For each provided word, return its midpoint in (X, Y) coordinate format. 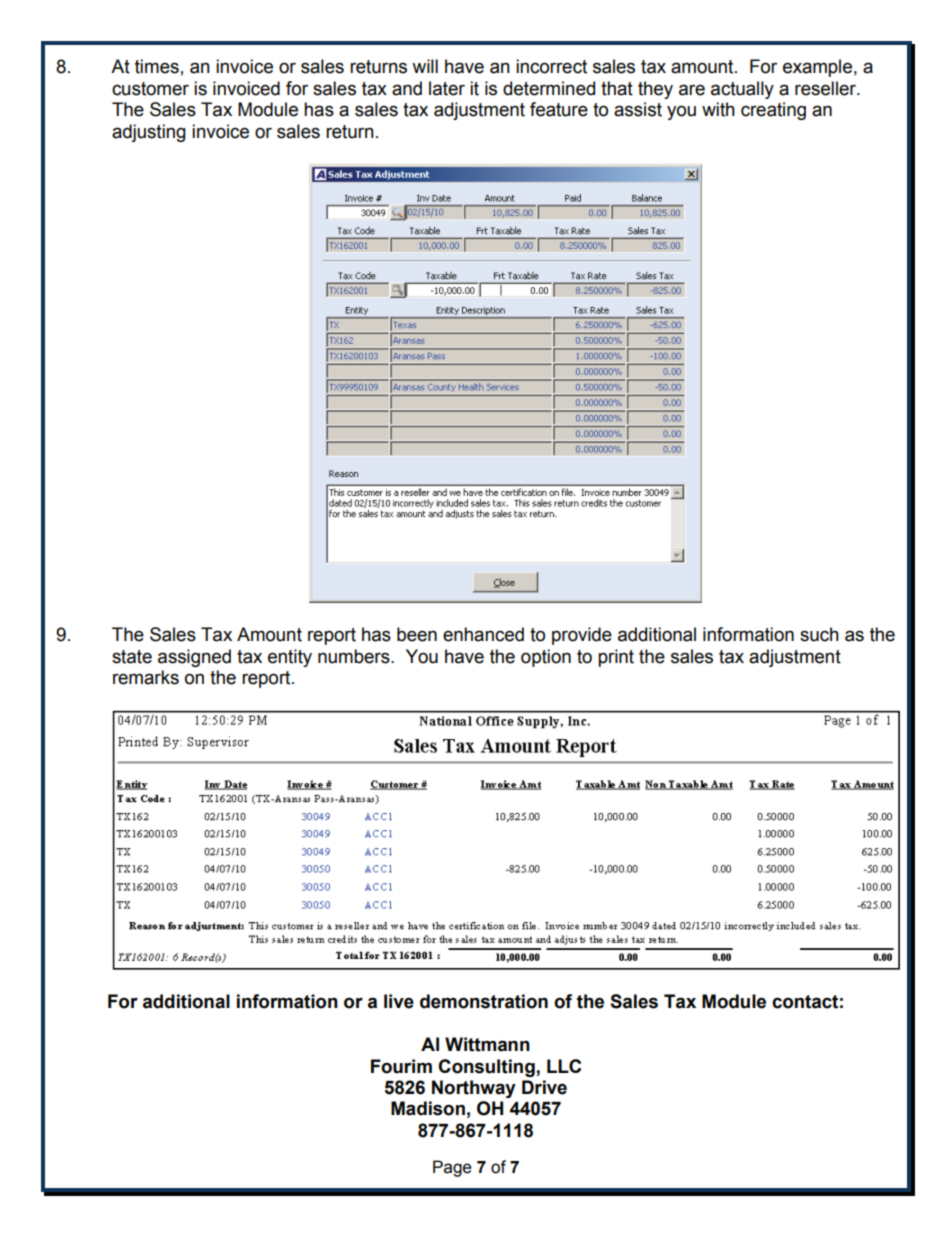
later (447, 88)
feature (559, 109)
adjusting (149, 133)
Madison (428, 1108)
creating (773, 111)
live (399, 1001)
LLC (564, 1066)
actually (742, 90)
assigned (194, 658)
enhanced (483, 634)
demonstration (484, 1001)
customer (150, 89)
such (819, 634)
